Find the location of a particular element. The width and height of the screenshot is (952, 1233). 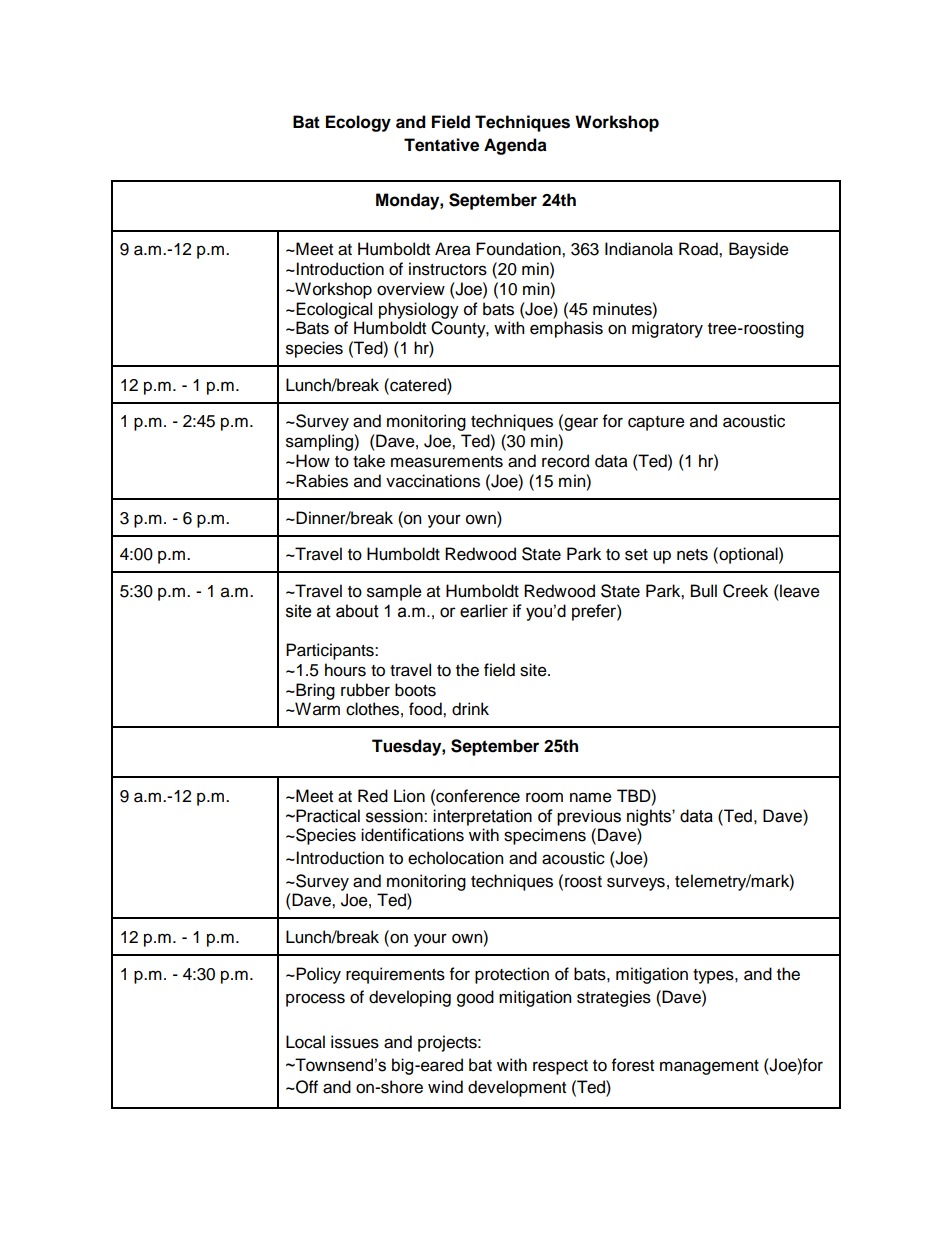

about is located at coordinates (357, 611).
